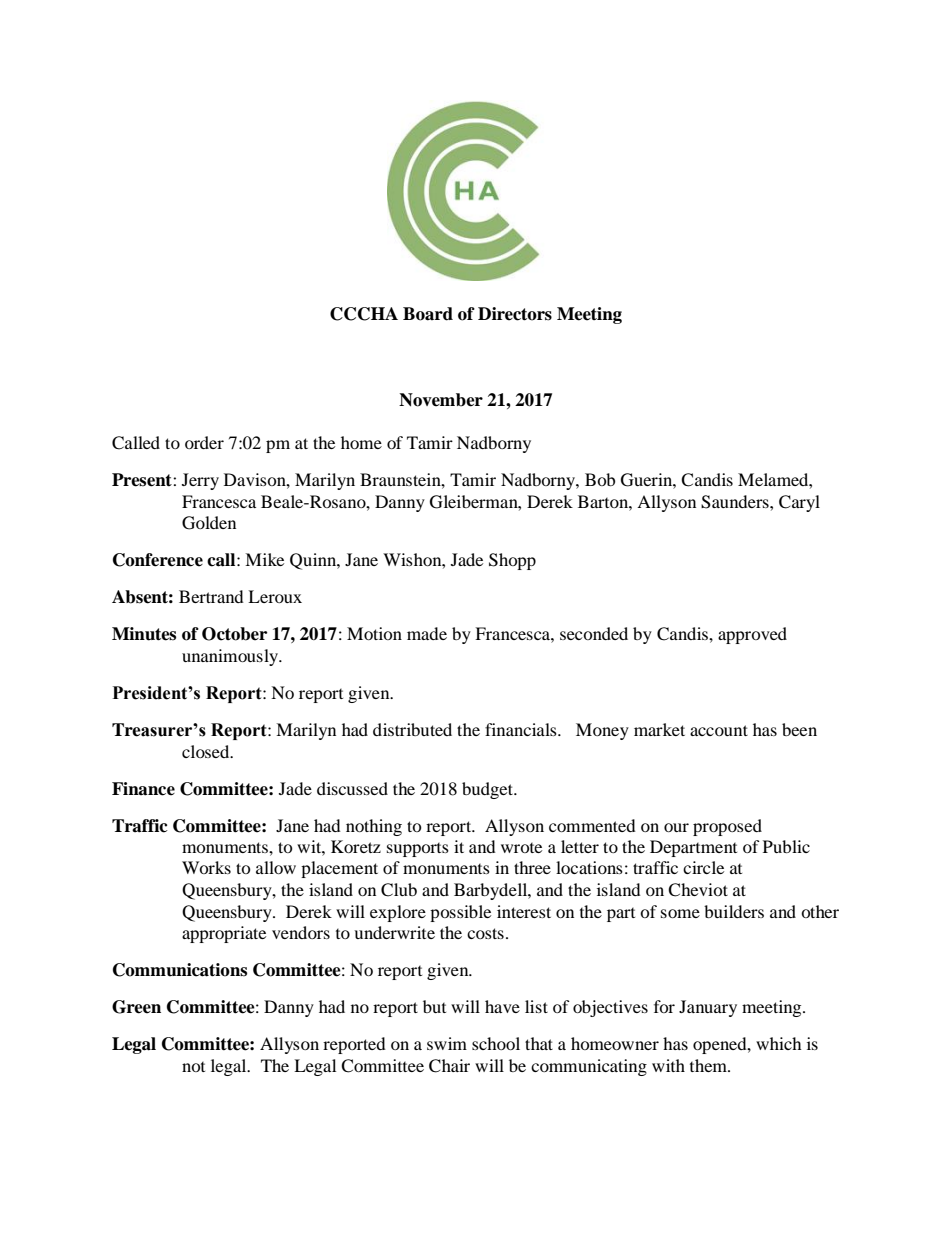 This document has width=952, height=1233. I want to click on budget, so click(489, 790).
